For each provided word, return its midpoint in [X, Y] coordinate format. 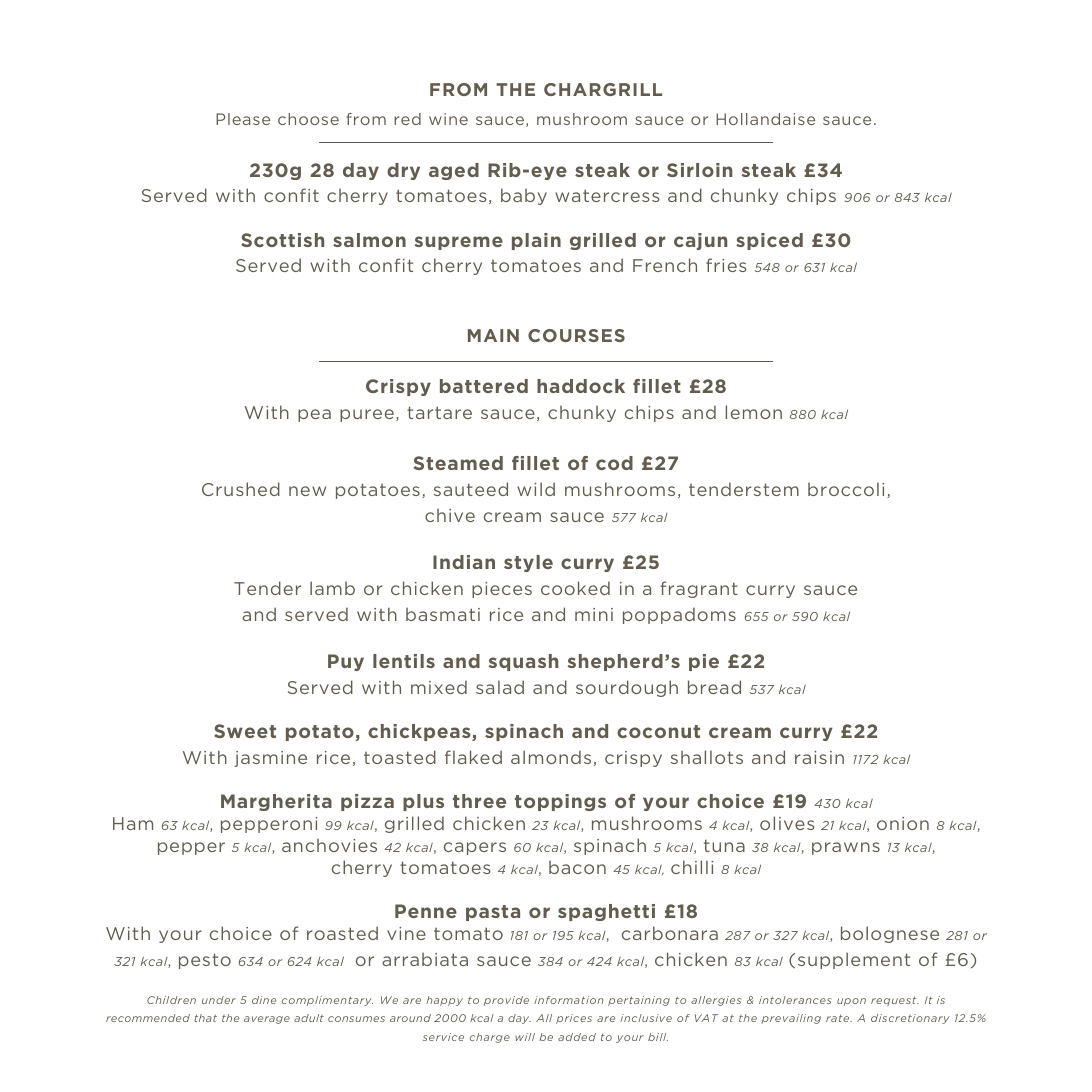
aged [454, 171]
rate [839, 1018]
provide [506, 1001]
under [219, 1000]
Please [243, 119]
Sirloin [699, 170]
